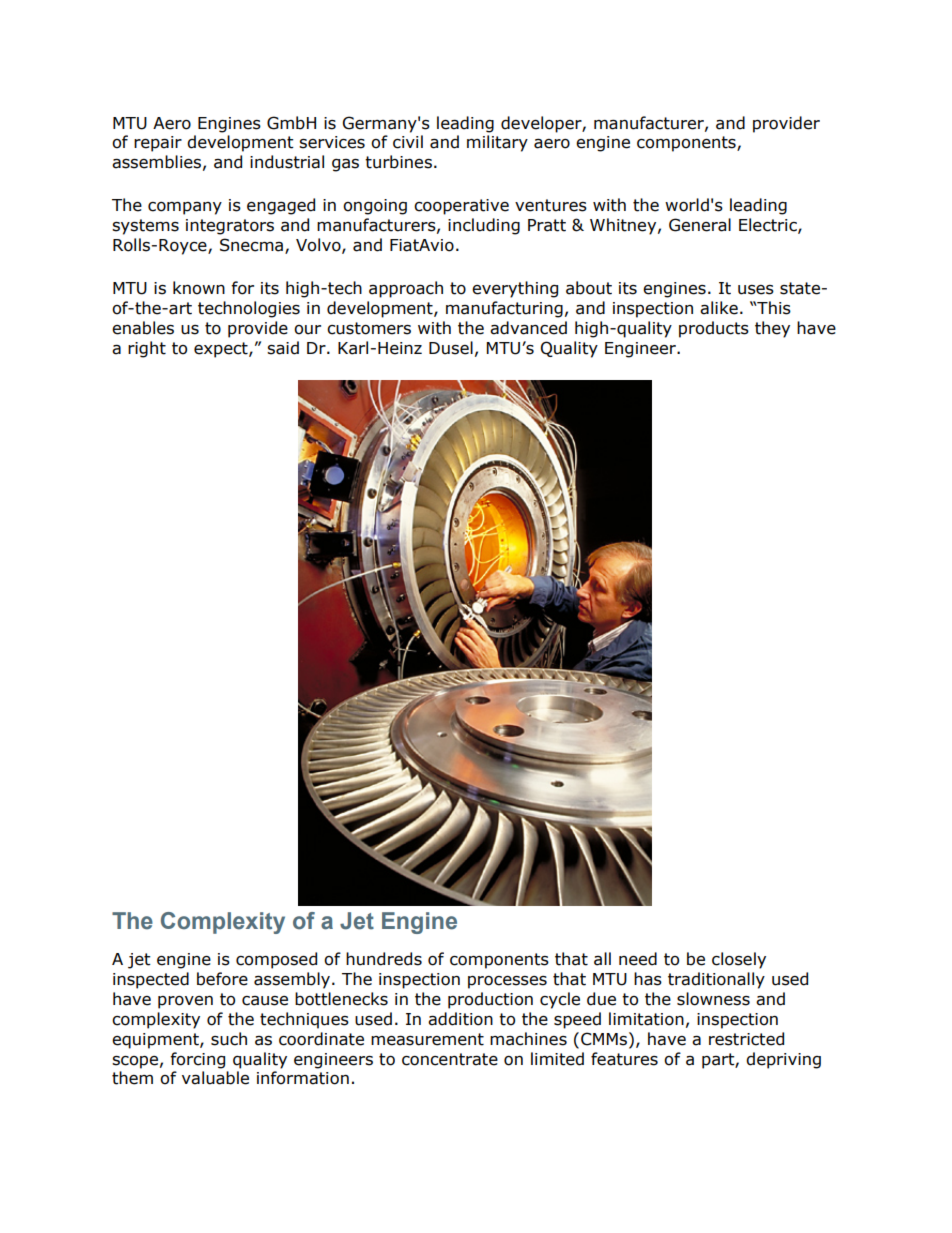 The width and height of the screenshot is (952, 1233). I want to click on advanced, so click(528, 328).
